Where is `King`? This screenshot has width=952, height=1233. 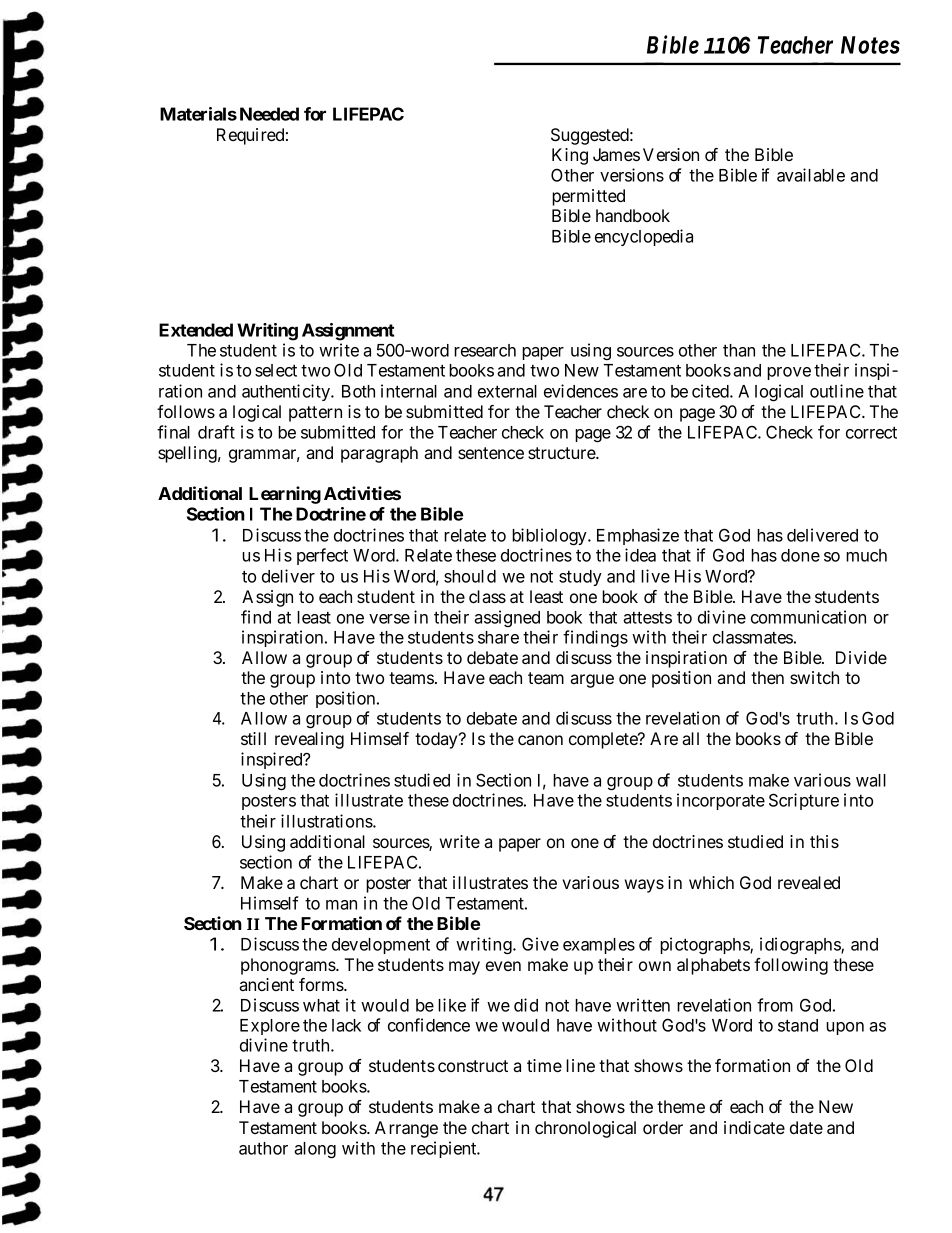
King is located at coordinates (570, 156).
